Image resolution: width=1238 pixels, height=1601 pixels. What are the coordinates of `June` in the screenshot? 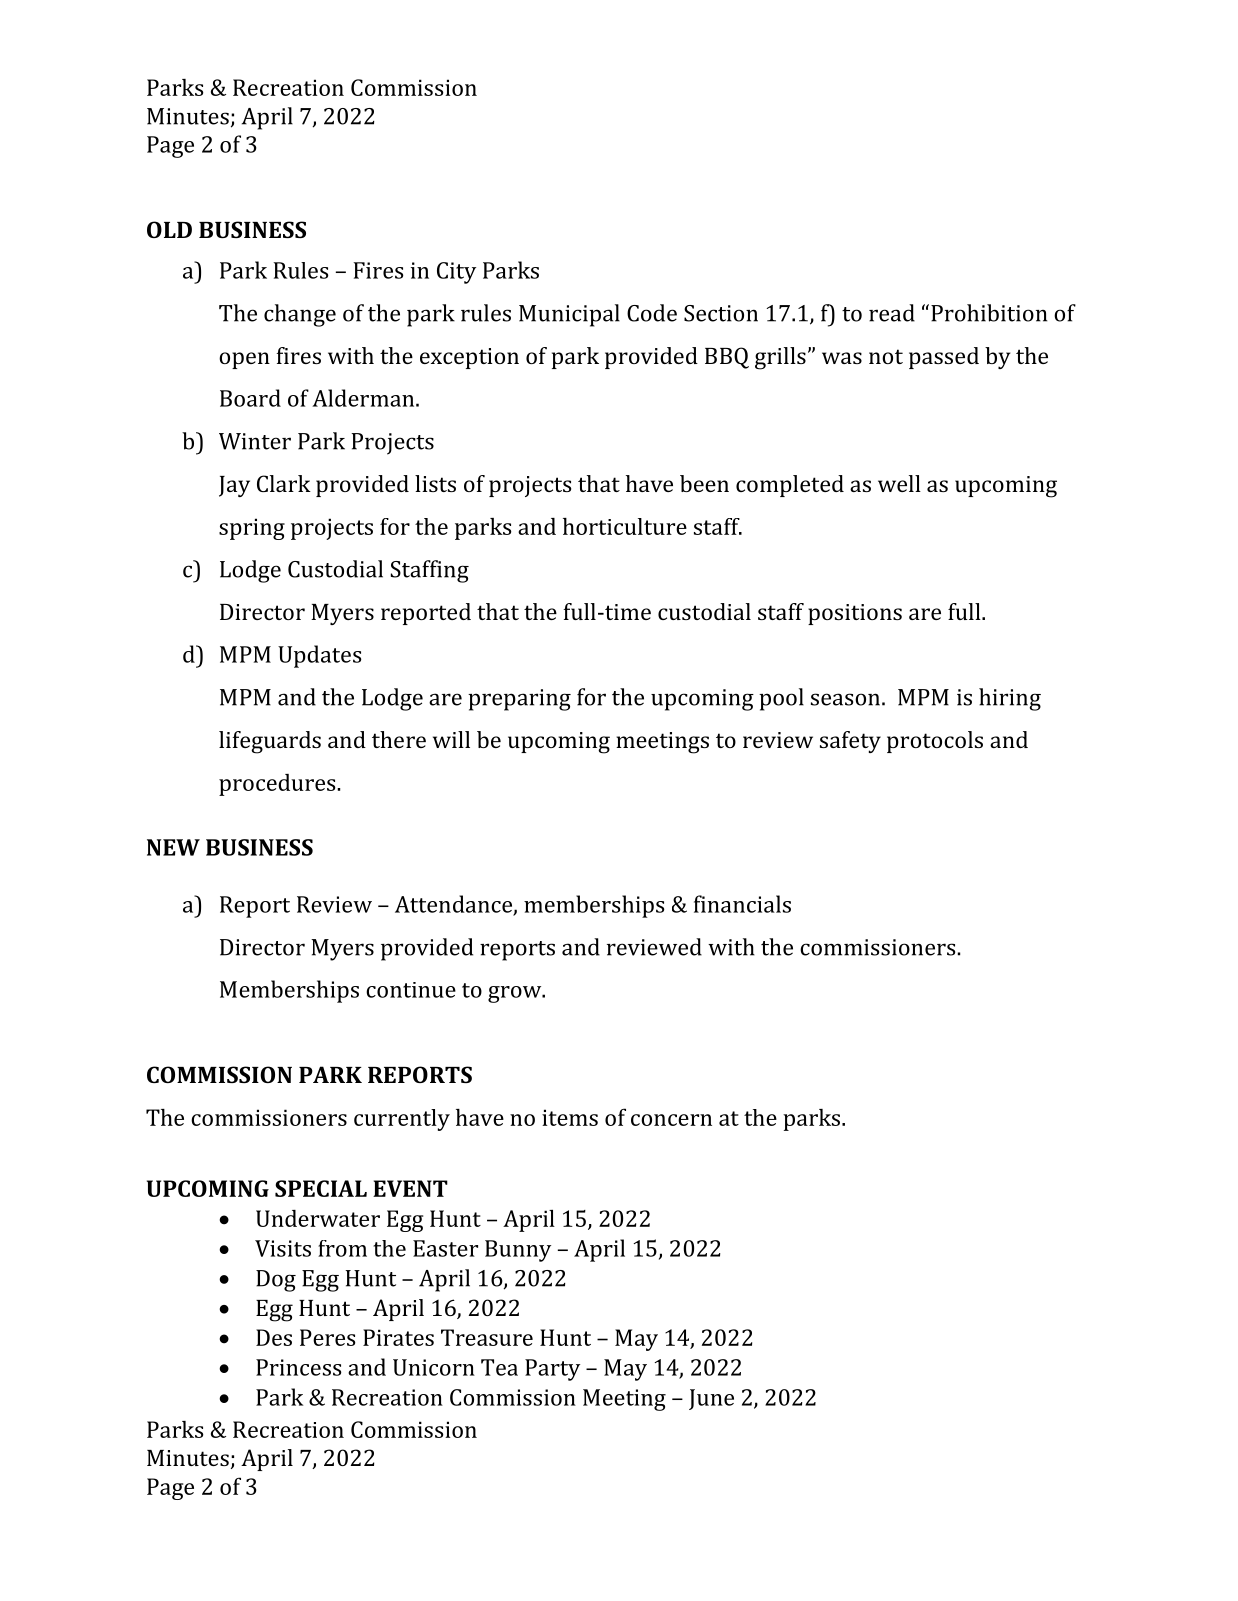 It's located at (711, 1399).
